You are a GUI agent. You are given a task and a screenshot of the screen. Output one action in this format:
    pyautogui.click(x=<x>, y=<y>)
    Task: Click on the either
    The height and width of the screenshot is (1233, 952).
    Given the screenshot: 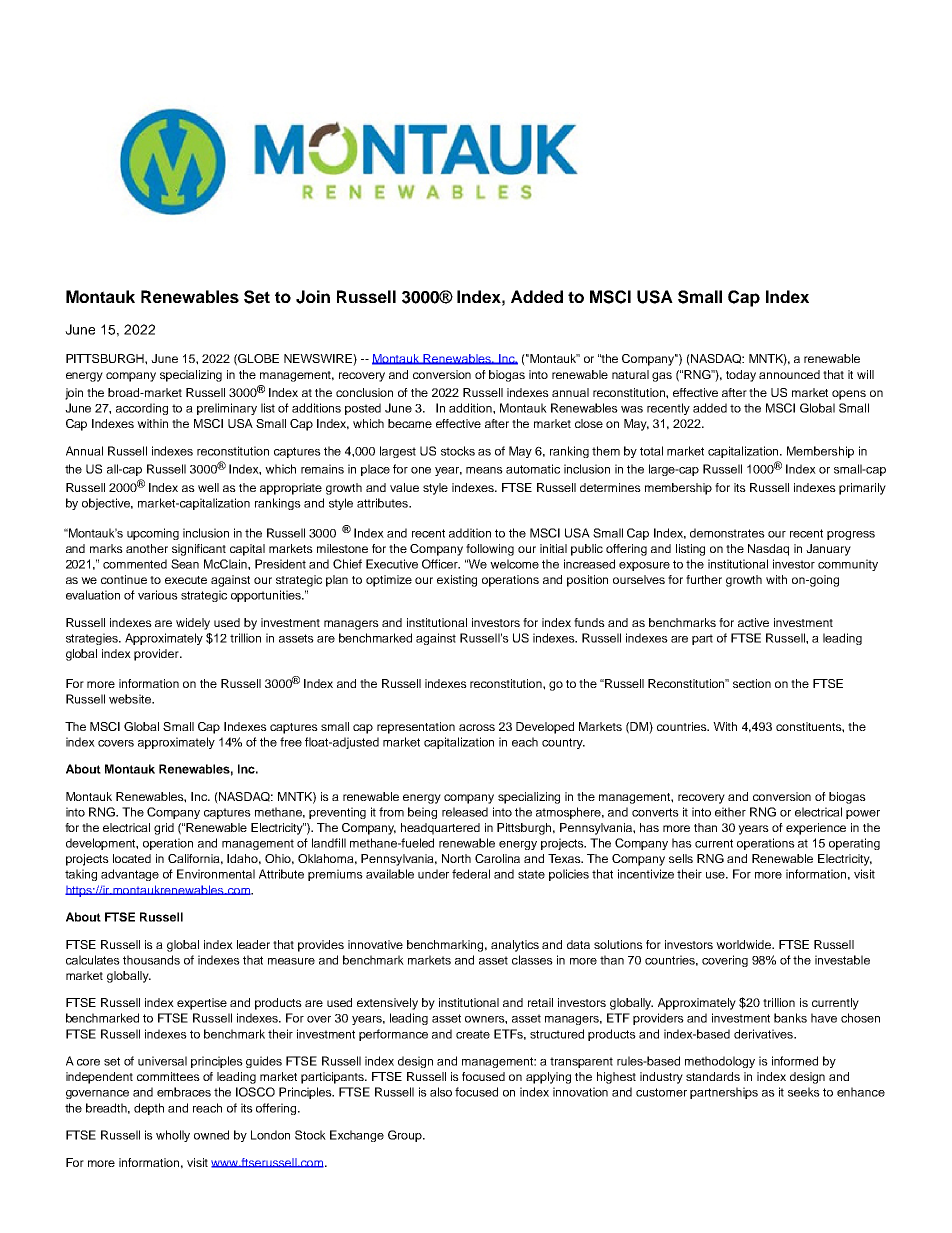 What is the action you would take?
    pyautogui.click(x=730, y=812)
